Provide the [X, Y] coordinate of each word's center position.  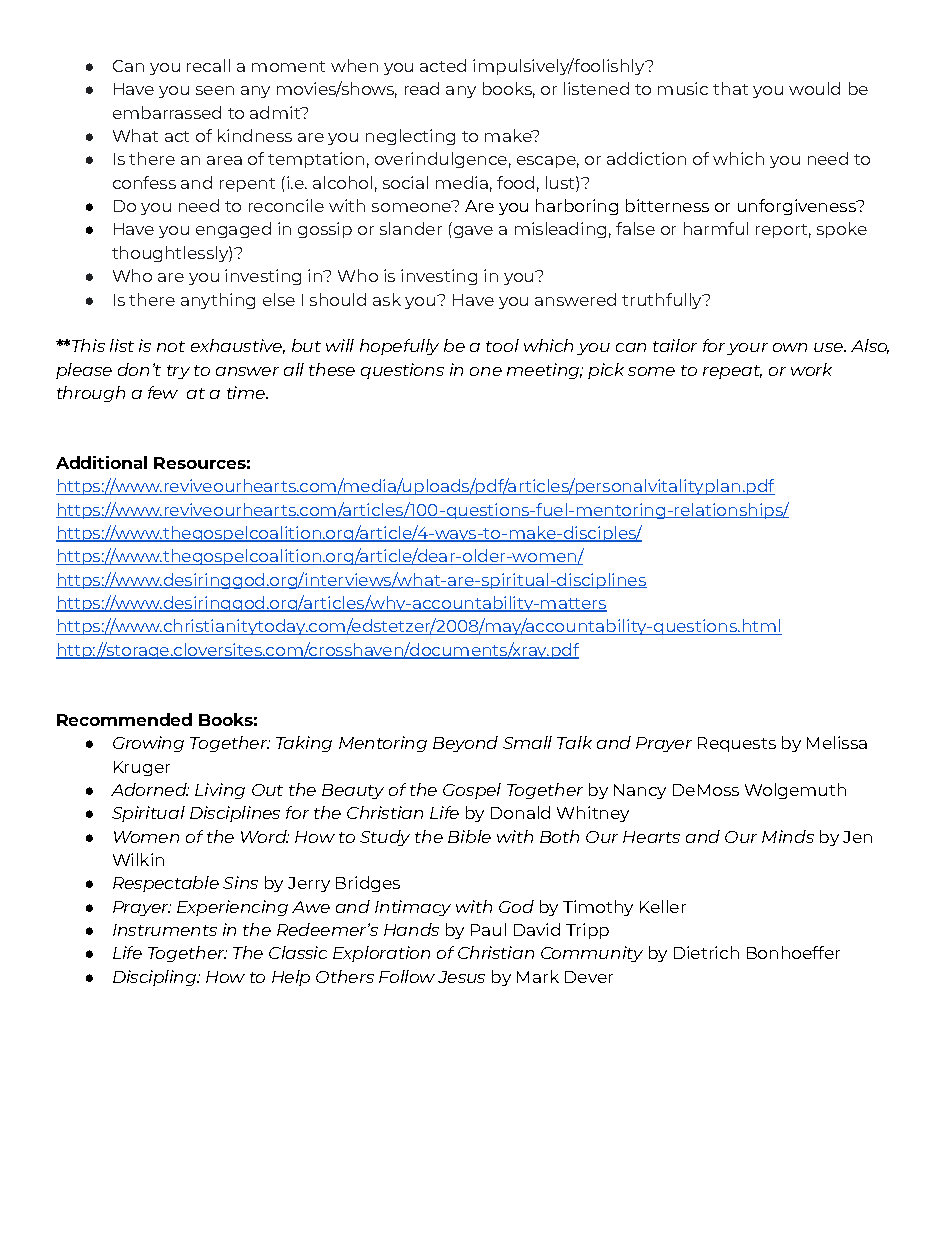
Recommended [124, 719]
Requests [737, 744]
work [811, 369]
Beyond [465, 744]
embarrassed [167, 112]
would [814, 88]
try [178, 372]
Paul [488, 929]
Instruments [165, 930]
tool [502, 345]
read [422, 88]
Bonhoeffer [793, 952]
